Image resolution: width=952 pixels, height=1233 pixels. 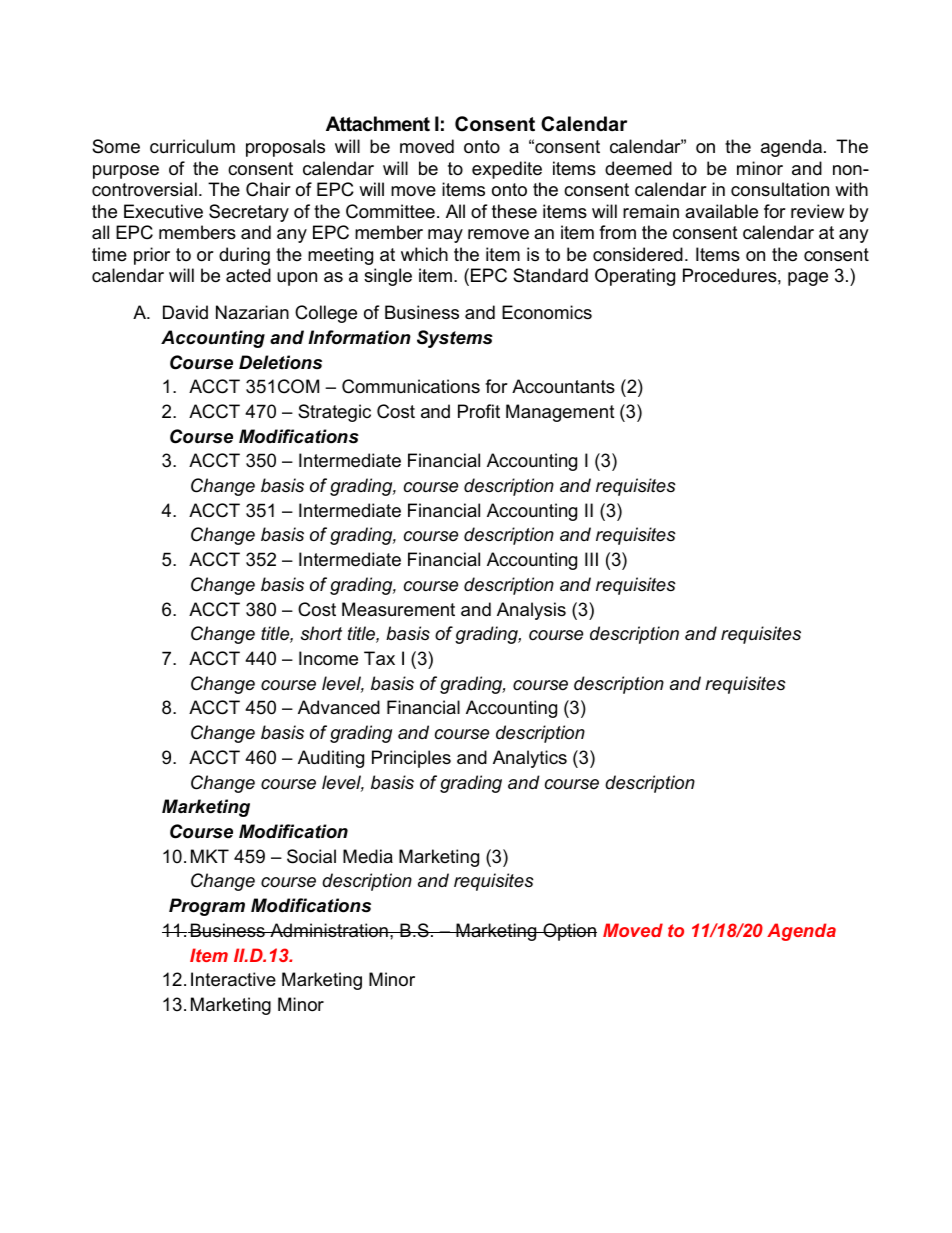 I want to click on consultation, so click(x=780, y=189).
